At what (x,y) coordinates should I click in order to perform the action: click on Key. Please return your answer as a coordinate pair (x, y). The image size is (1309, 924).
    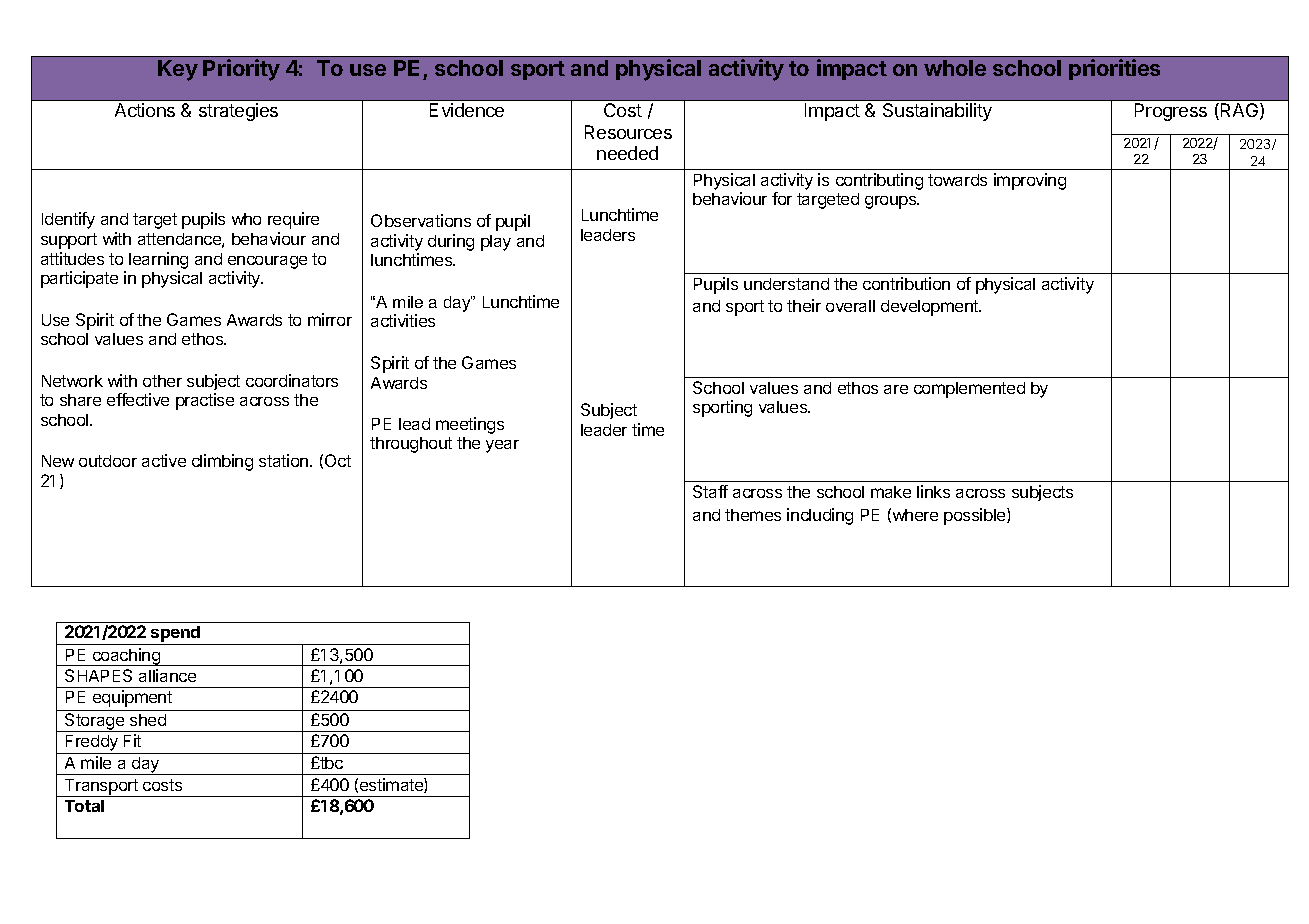
    Looking at the image, I should click on (178, 70).
